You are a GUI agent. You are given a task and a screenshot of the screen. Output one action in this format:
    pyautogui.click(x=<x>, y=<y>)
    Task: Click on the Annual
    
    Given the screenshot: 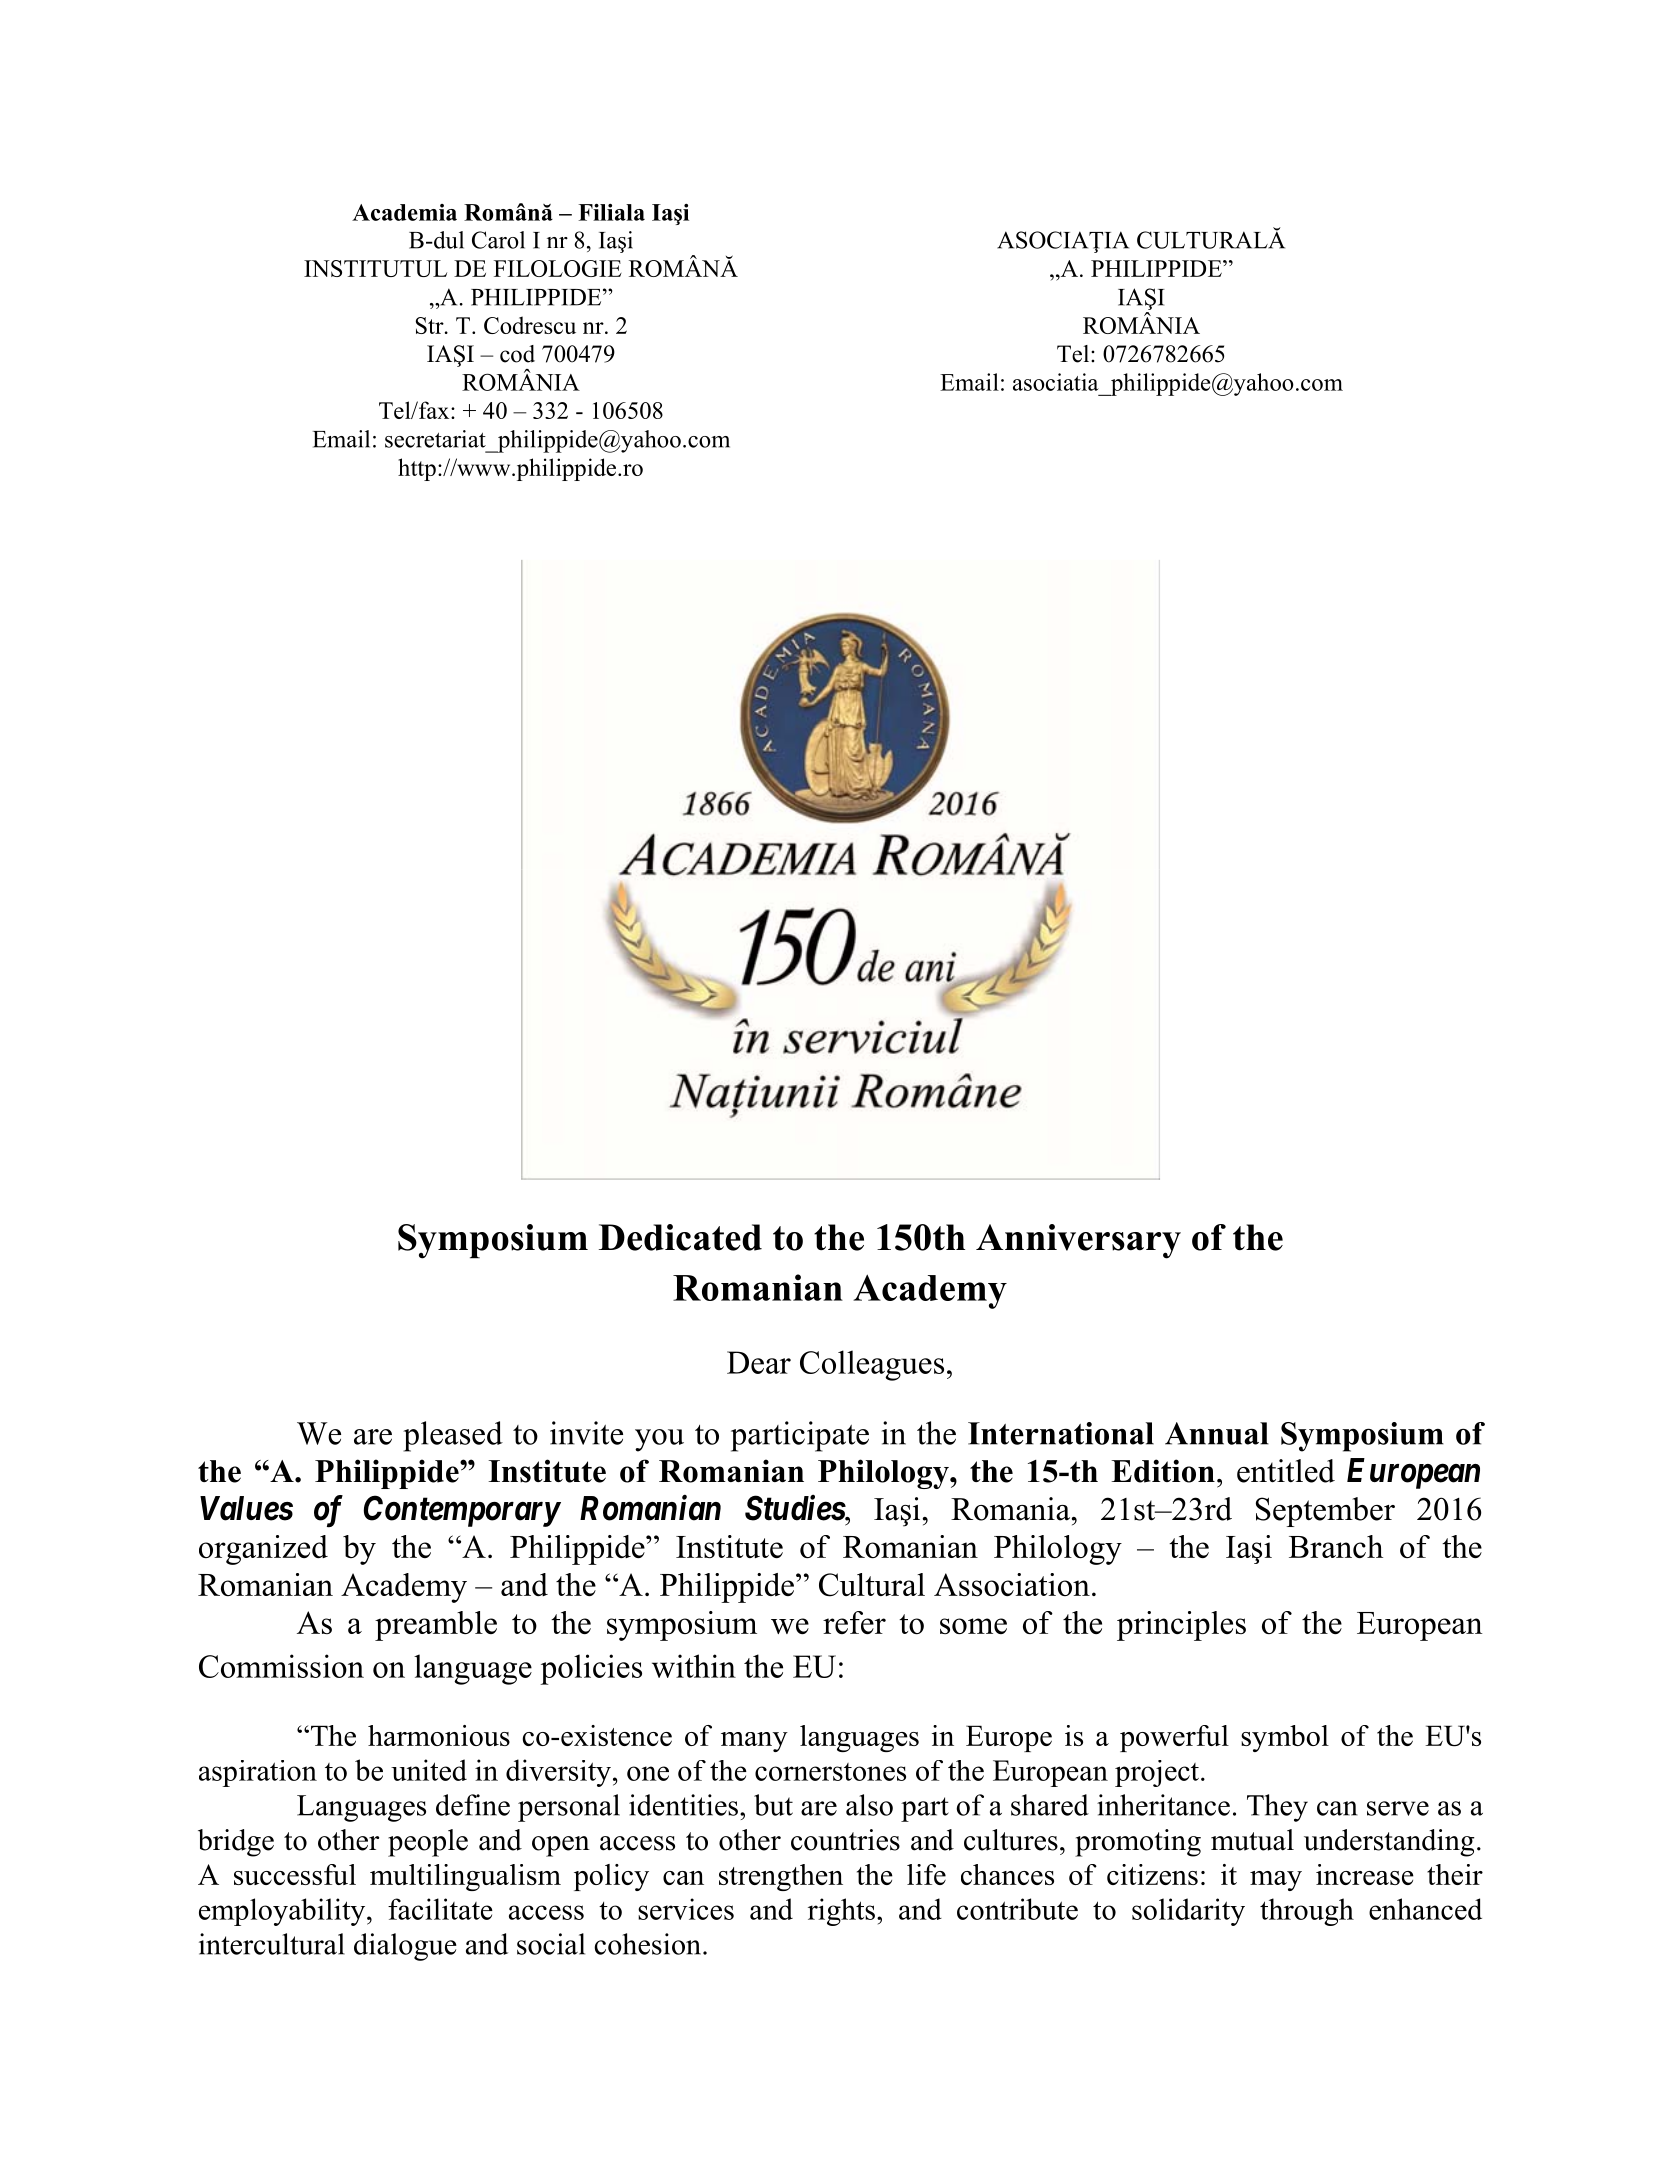 What is the action you would take?
    pyautogui.click(x=1217, y=1433)
